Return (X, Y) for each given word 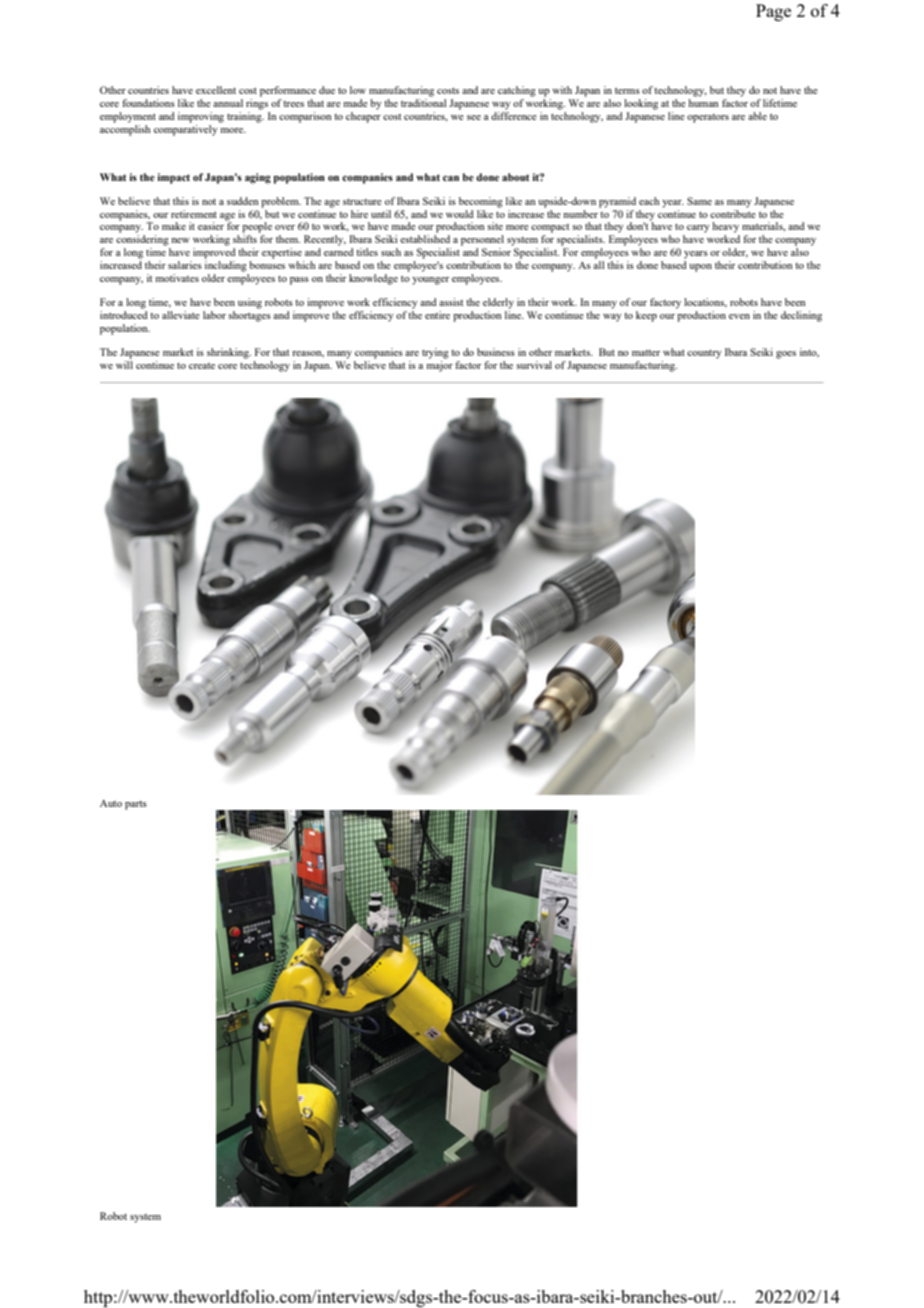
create (202, 366)
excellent (216, 90)
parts (136, 805)
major (439, 365)
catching (517, 91)
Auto (111, 803)
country (704, 354)
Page (773, 12)
